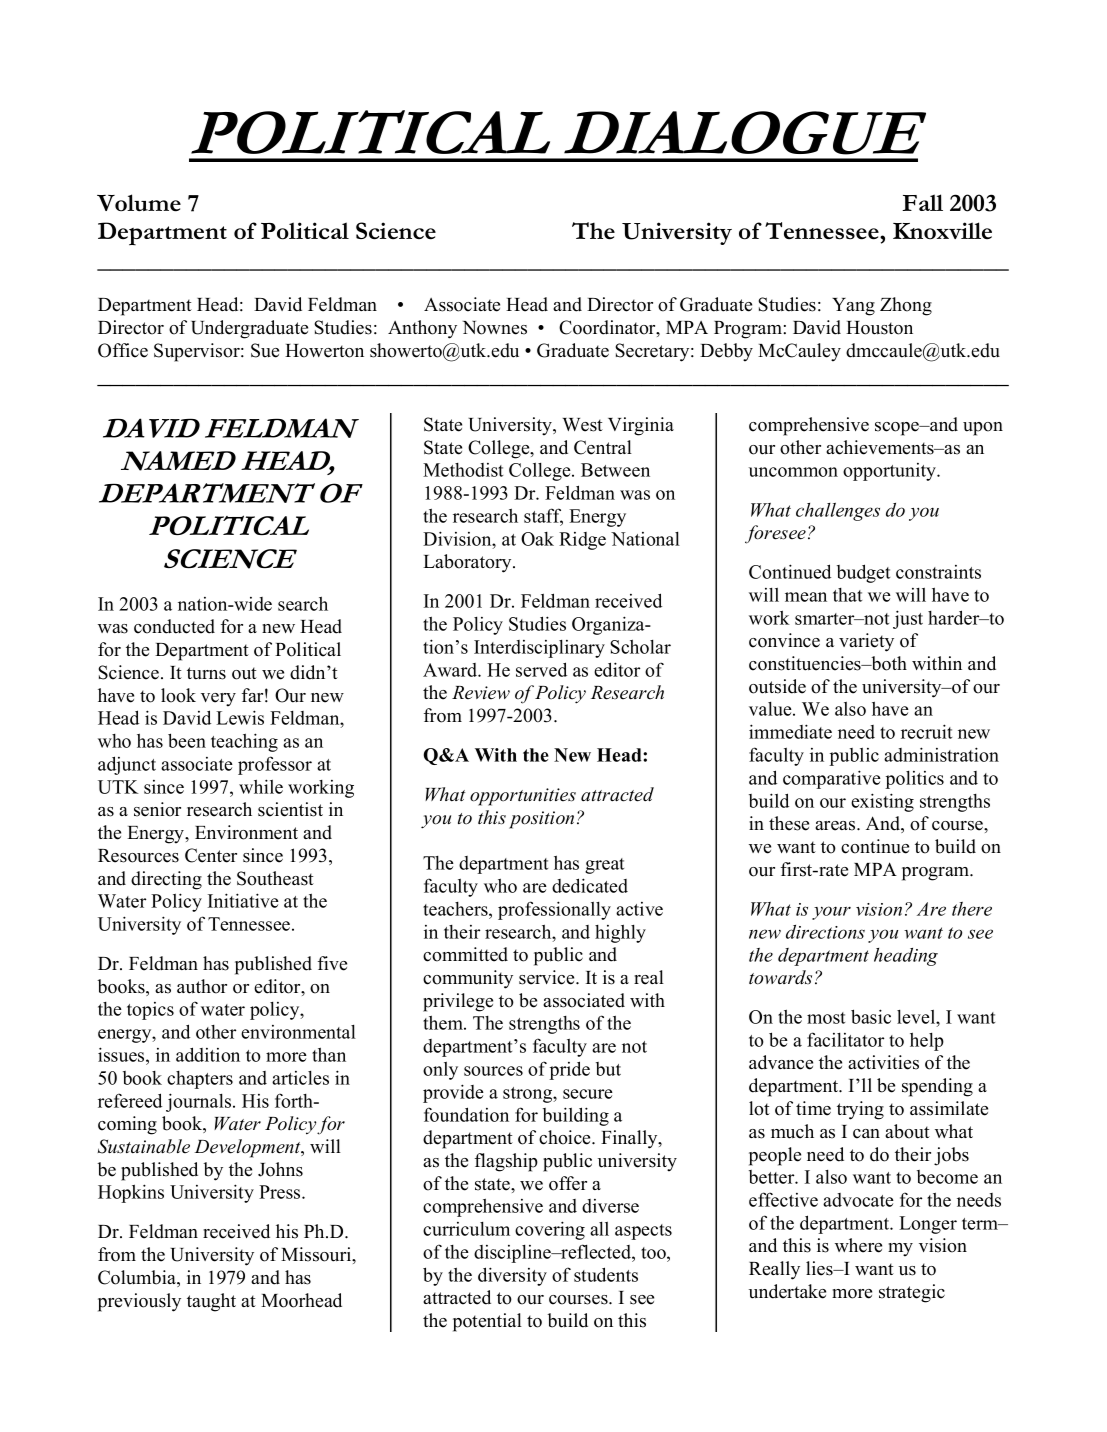 This screenshot has width=1107, height=1432. Describe the element at coordinates (942, 231) in the screenshot. I see `Knoxville` at that location.
